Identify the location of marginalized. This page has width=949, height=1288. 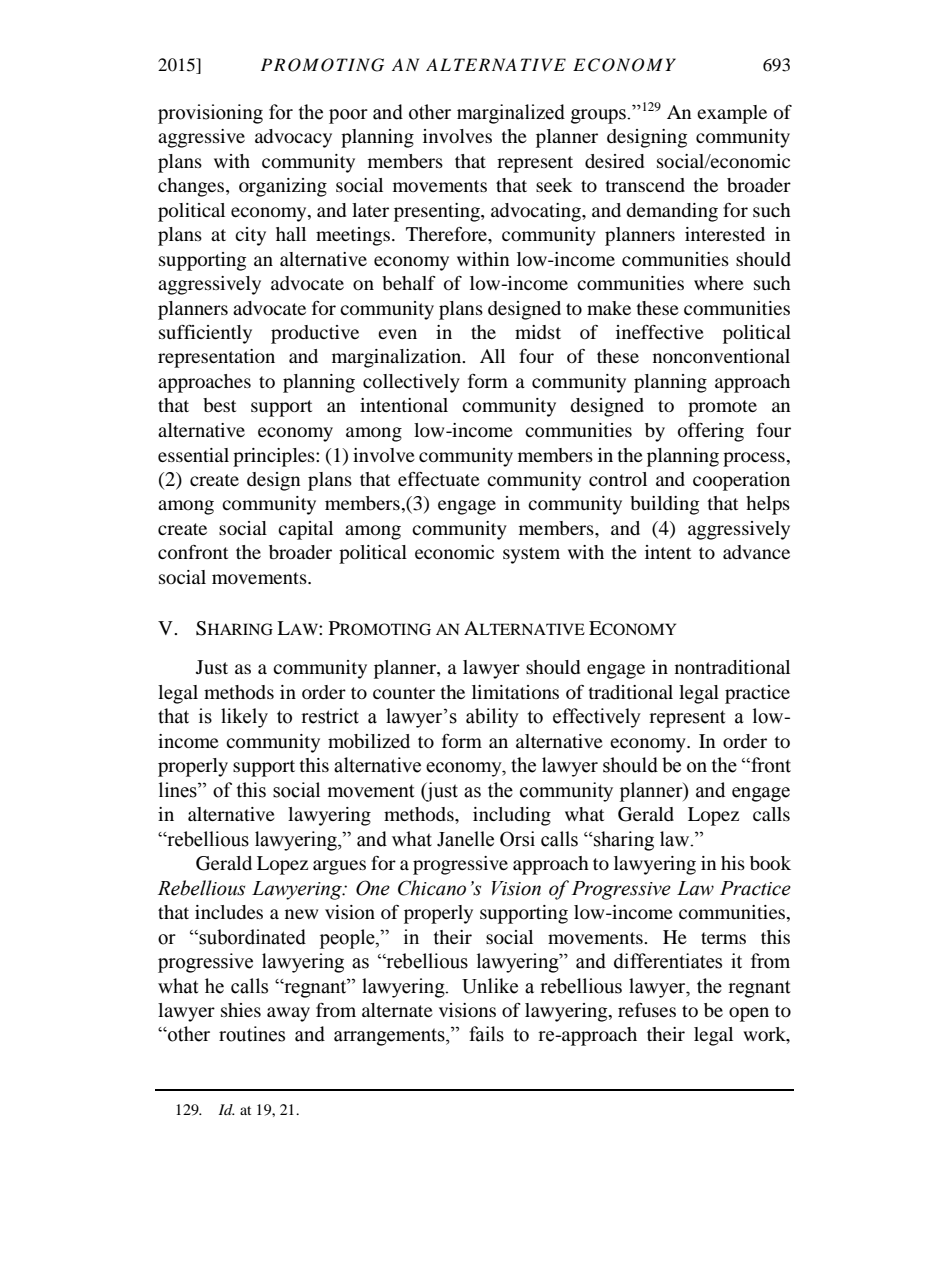
(511, 114).
